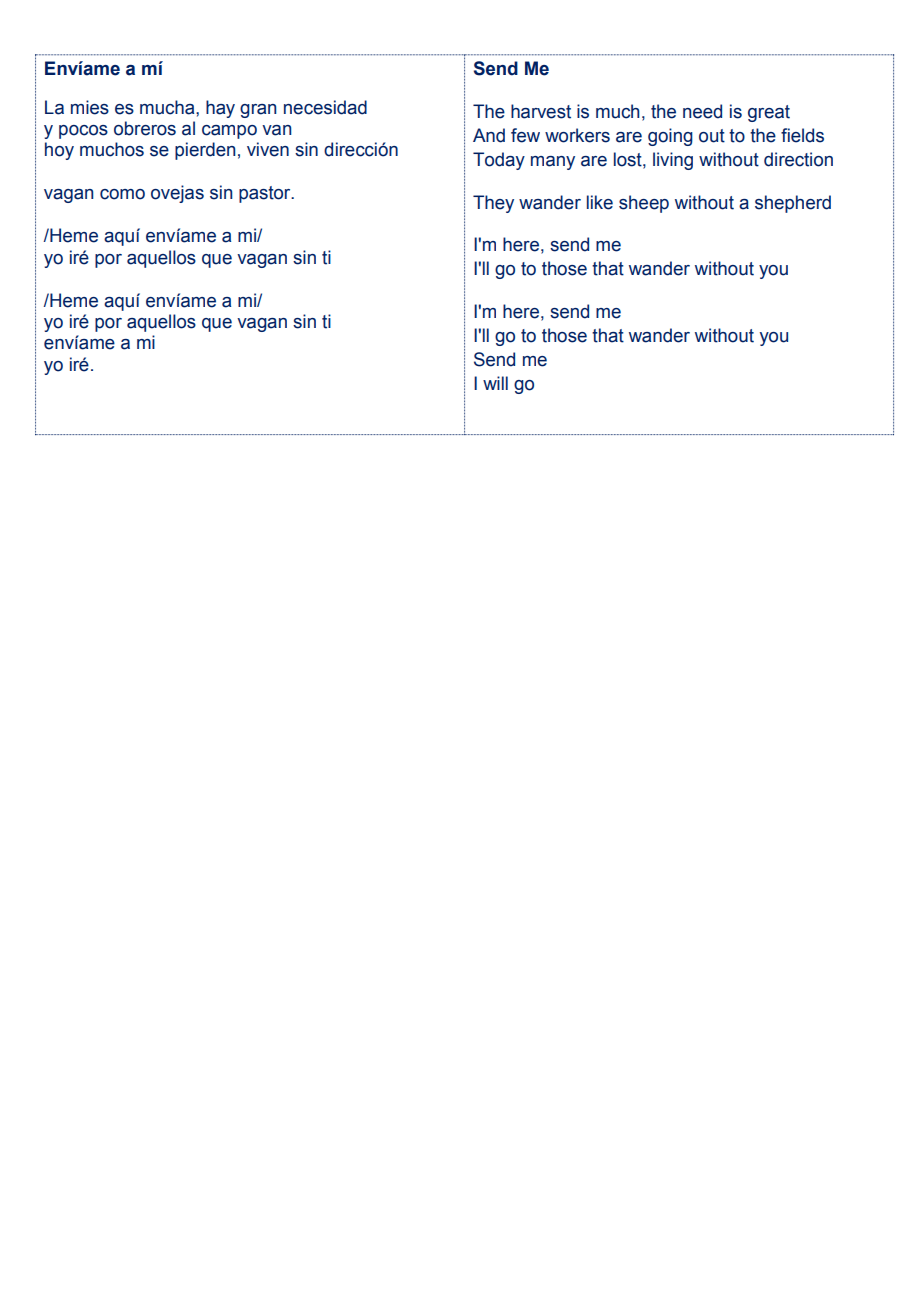  I want to click on Today, so click(499, 161).
